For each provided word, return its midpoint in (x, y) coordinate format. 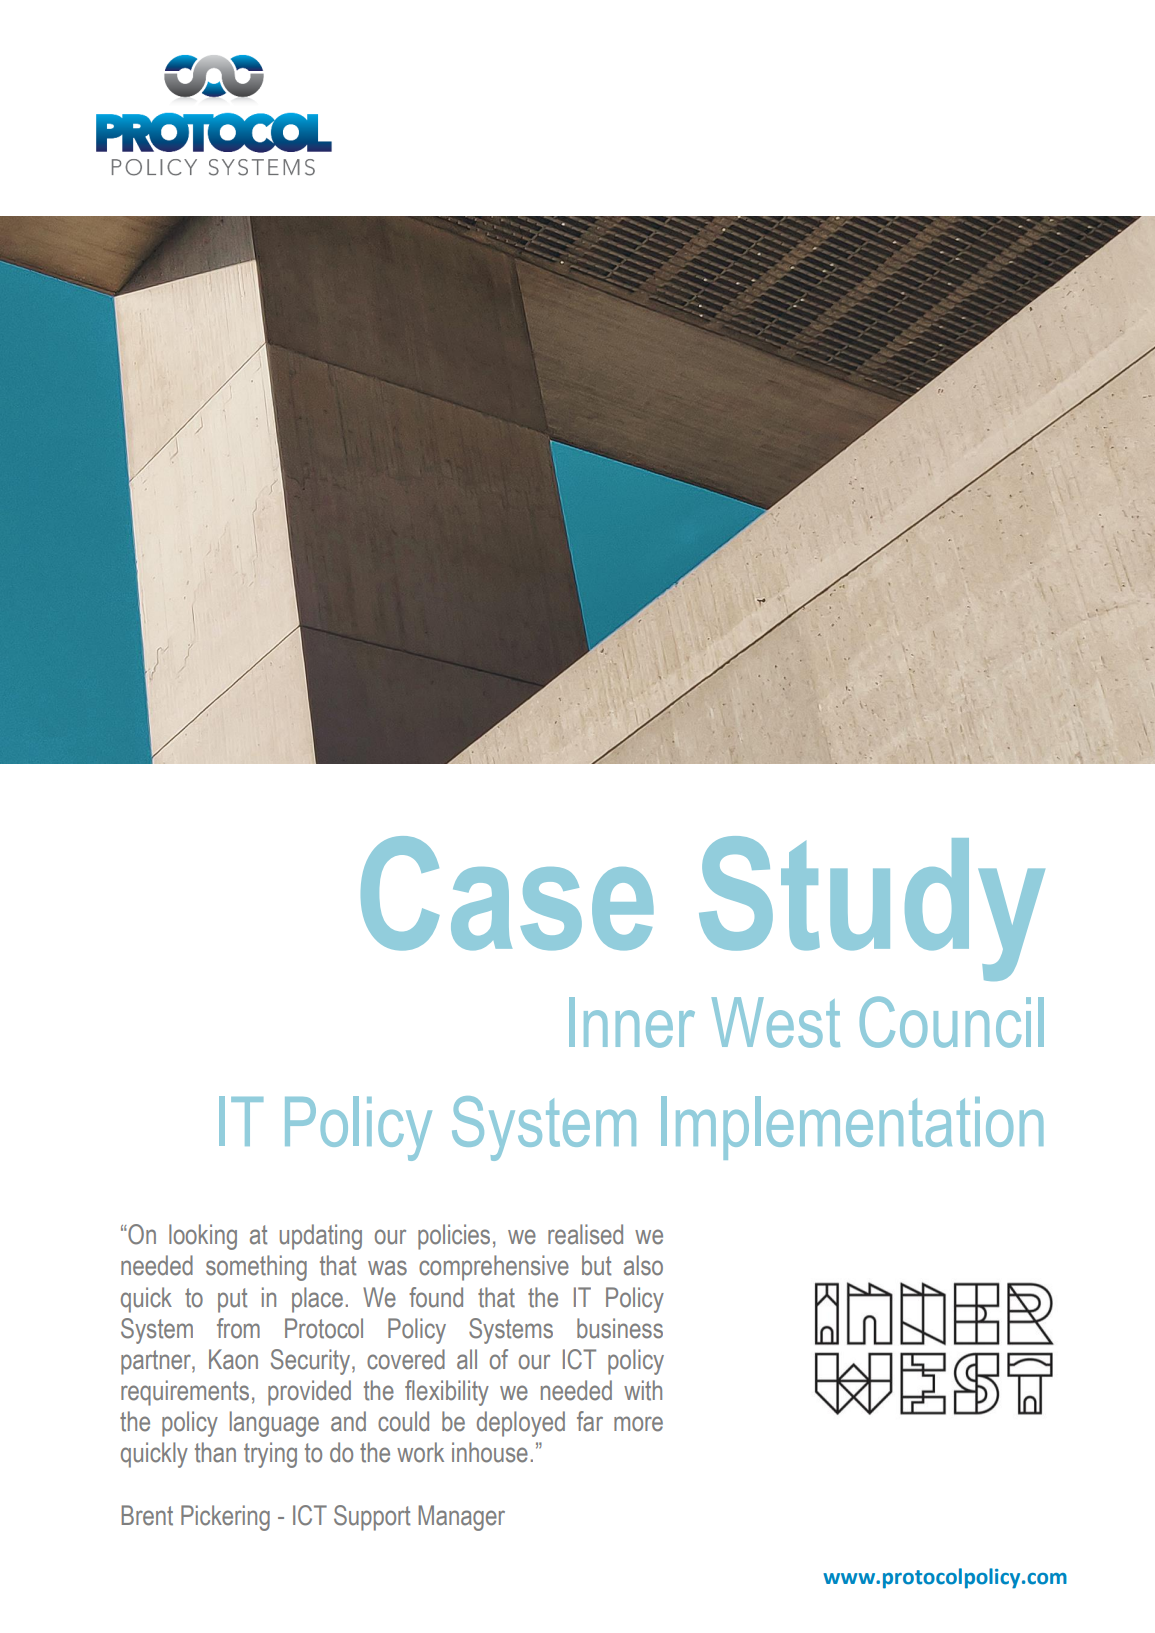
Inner (632, 1022)
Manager (461, 1518)
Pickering (225, 1518)
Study (872, 908)
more (638, 1424)
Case (507, 893)
